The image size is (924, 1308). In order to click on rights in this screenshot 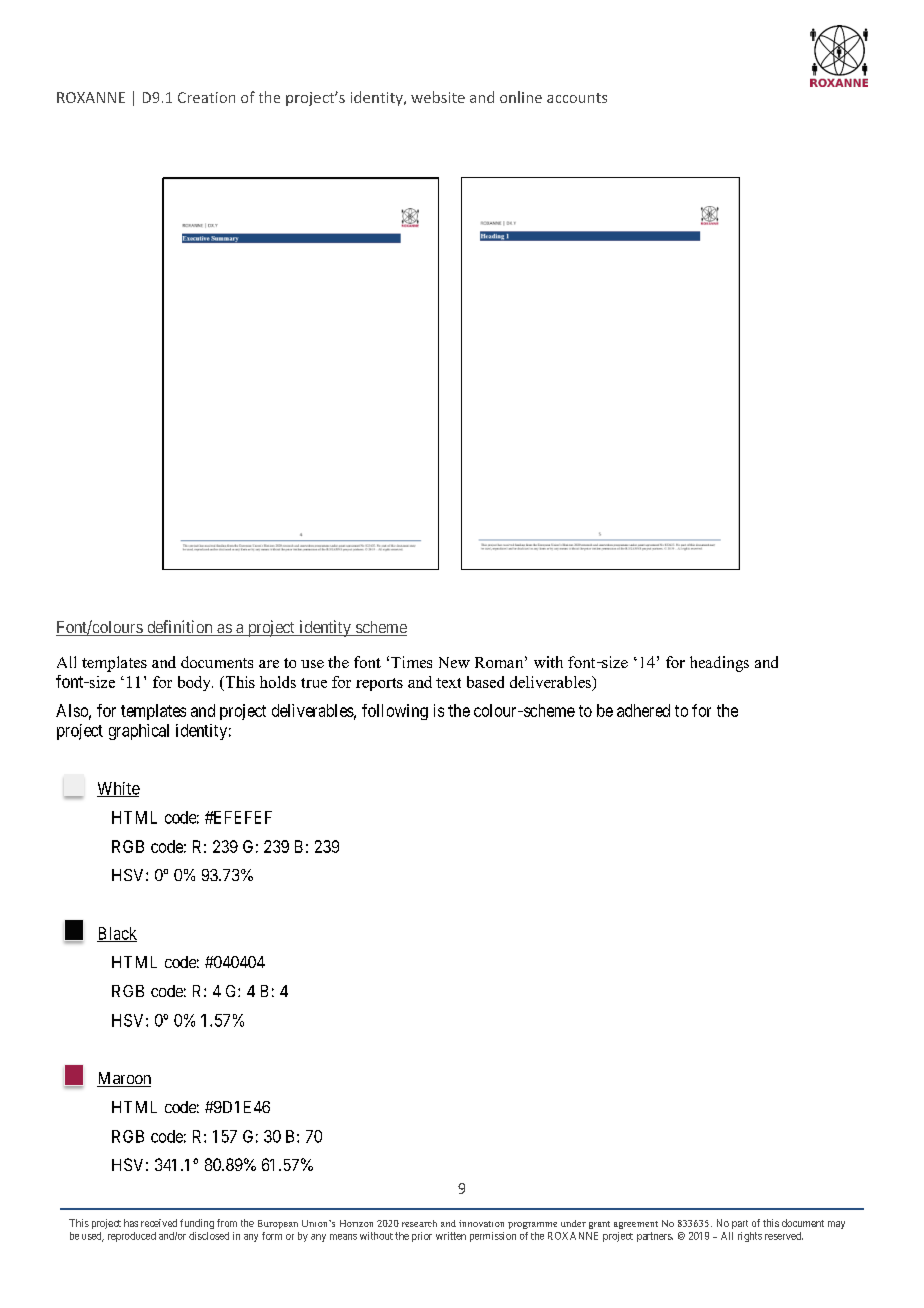, I will do `click(750, 1237)`.
